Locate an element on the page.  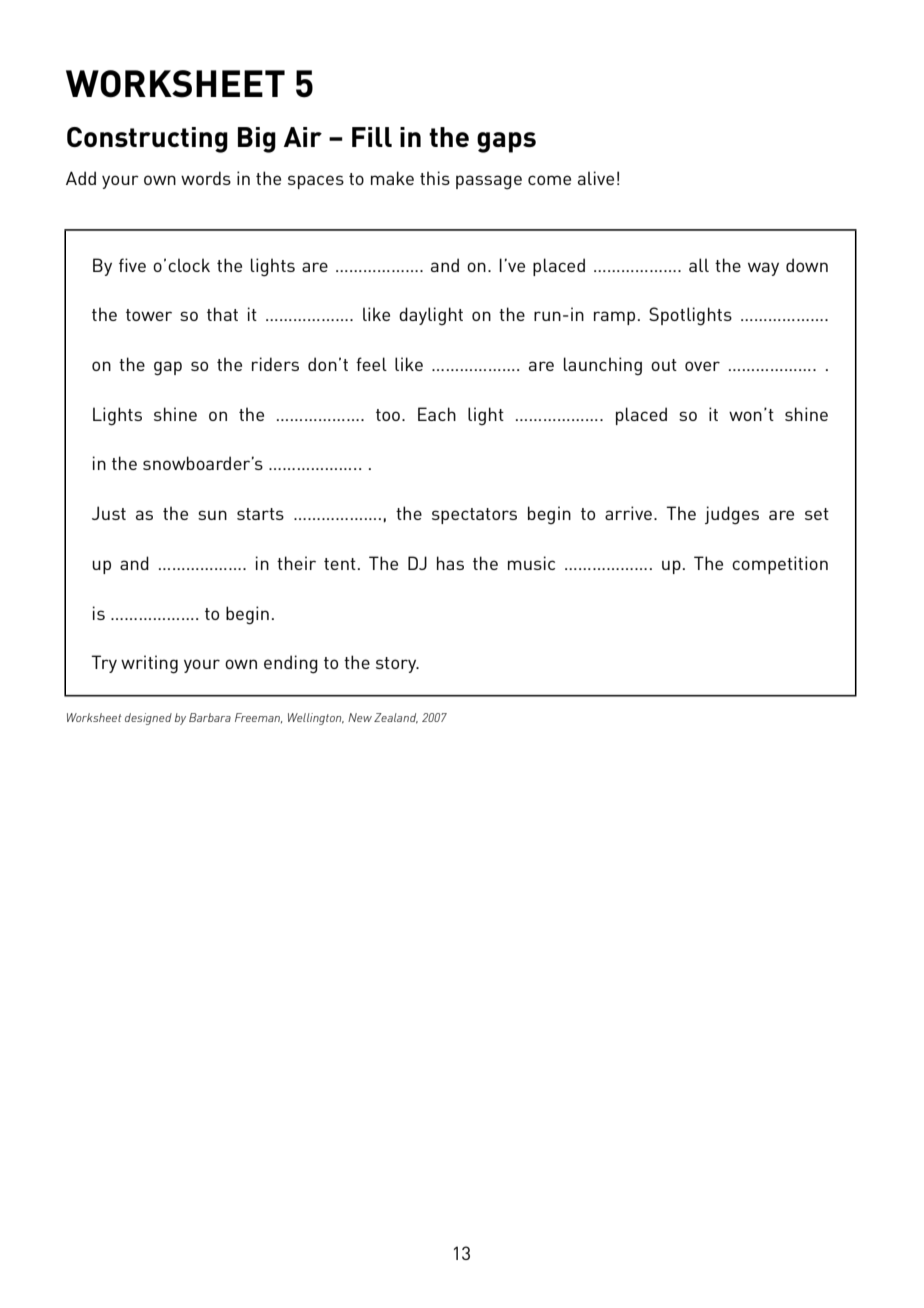
Zealand is located at coordinates (396, 718).
